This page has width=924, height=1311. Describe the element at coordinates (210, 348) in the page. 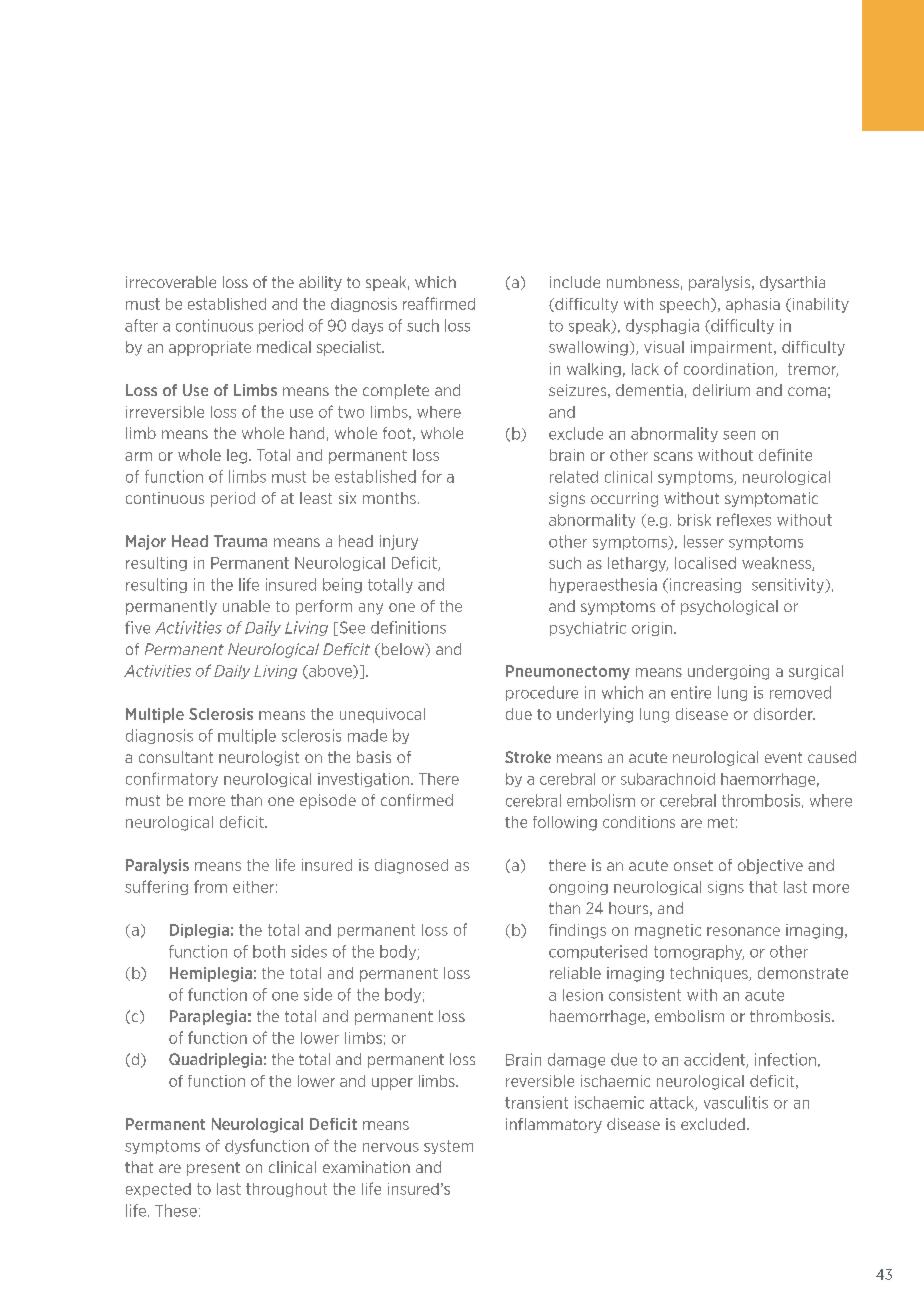

I see `appropriate` at that location.
